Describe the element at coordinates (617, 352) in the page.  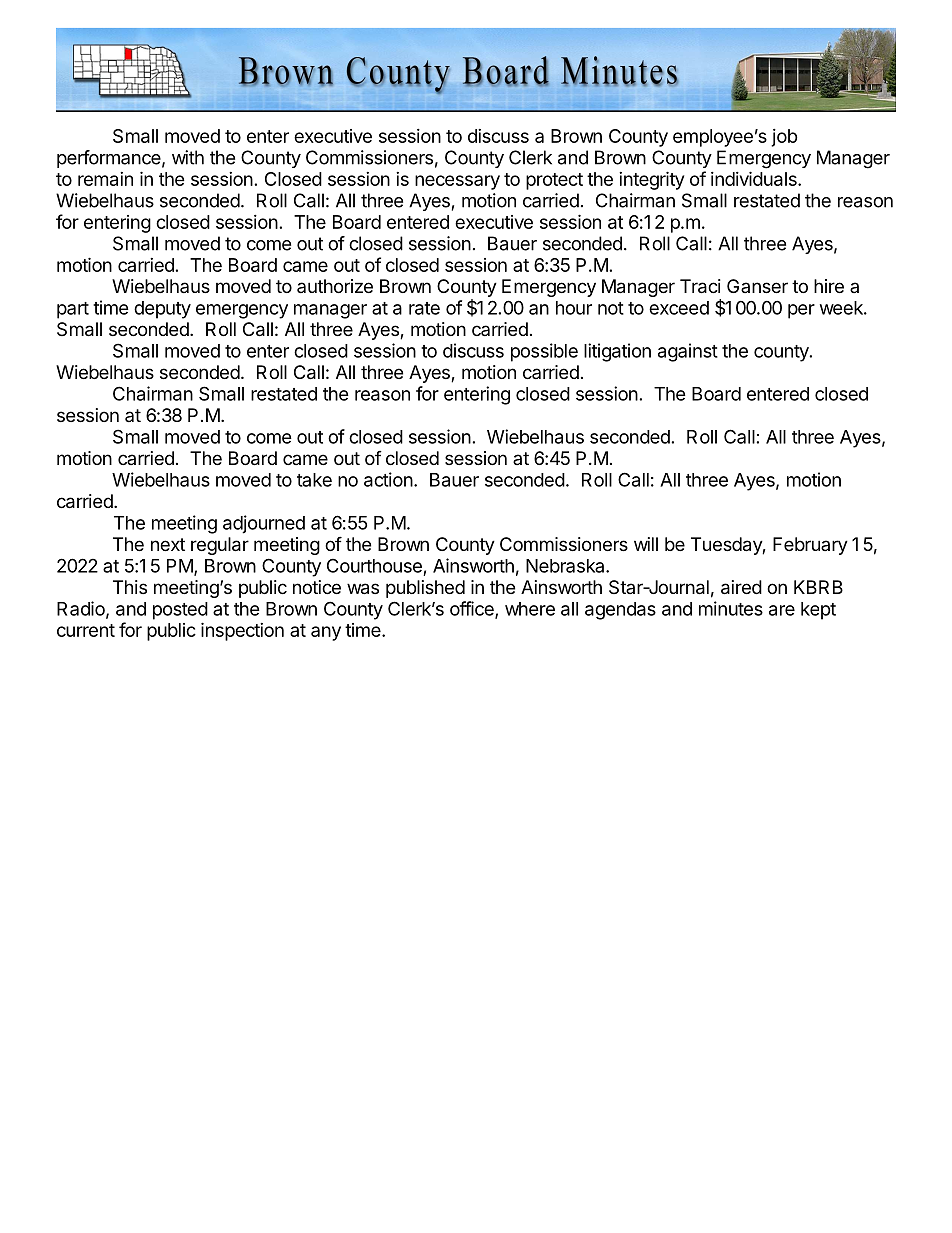
I see `litigation` at that location.
